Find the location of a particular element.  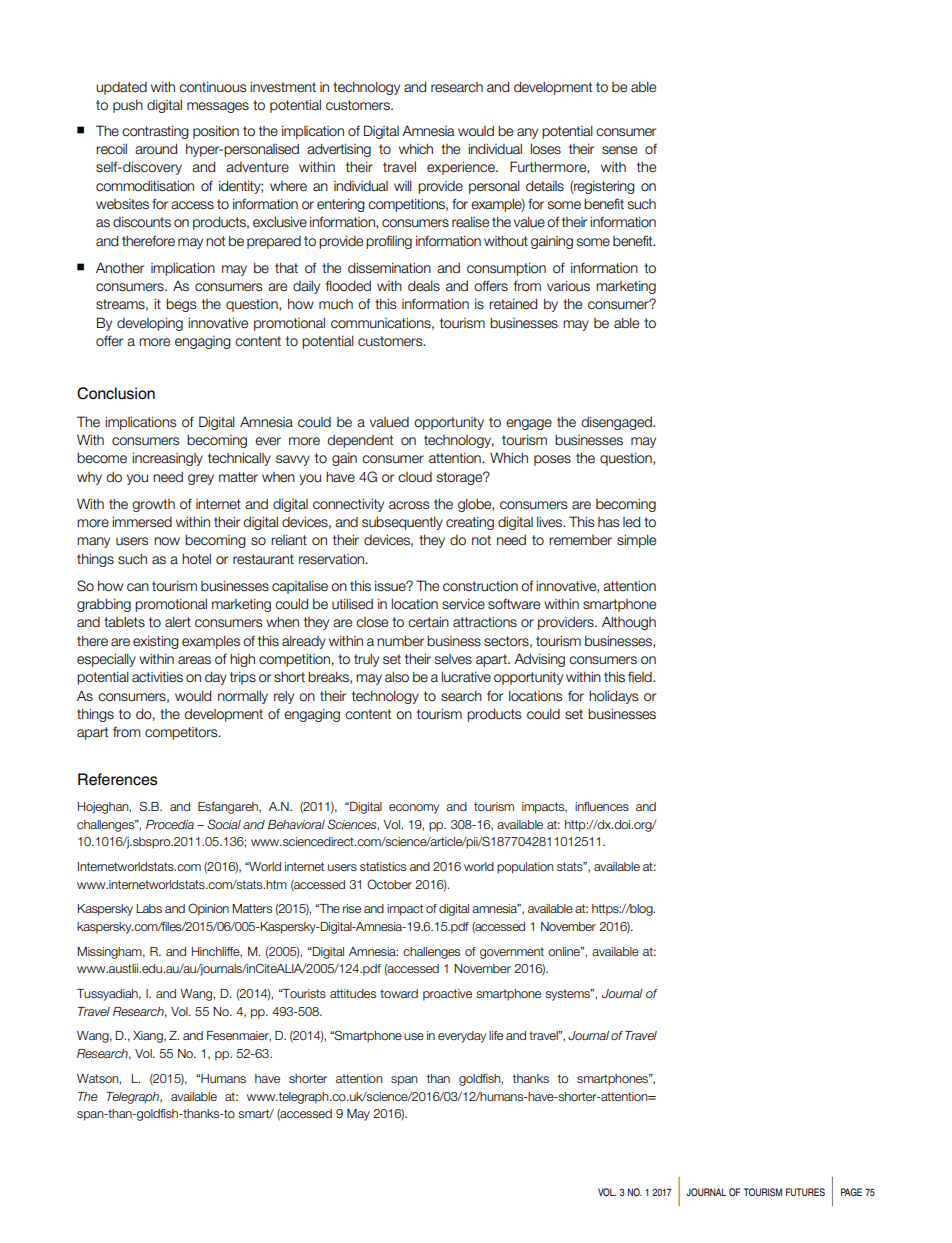

field is located at coordinates (641, 676).
